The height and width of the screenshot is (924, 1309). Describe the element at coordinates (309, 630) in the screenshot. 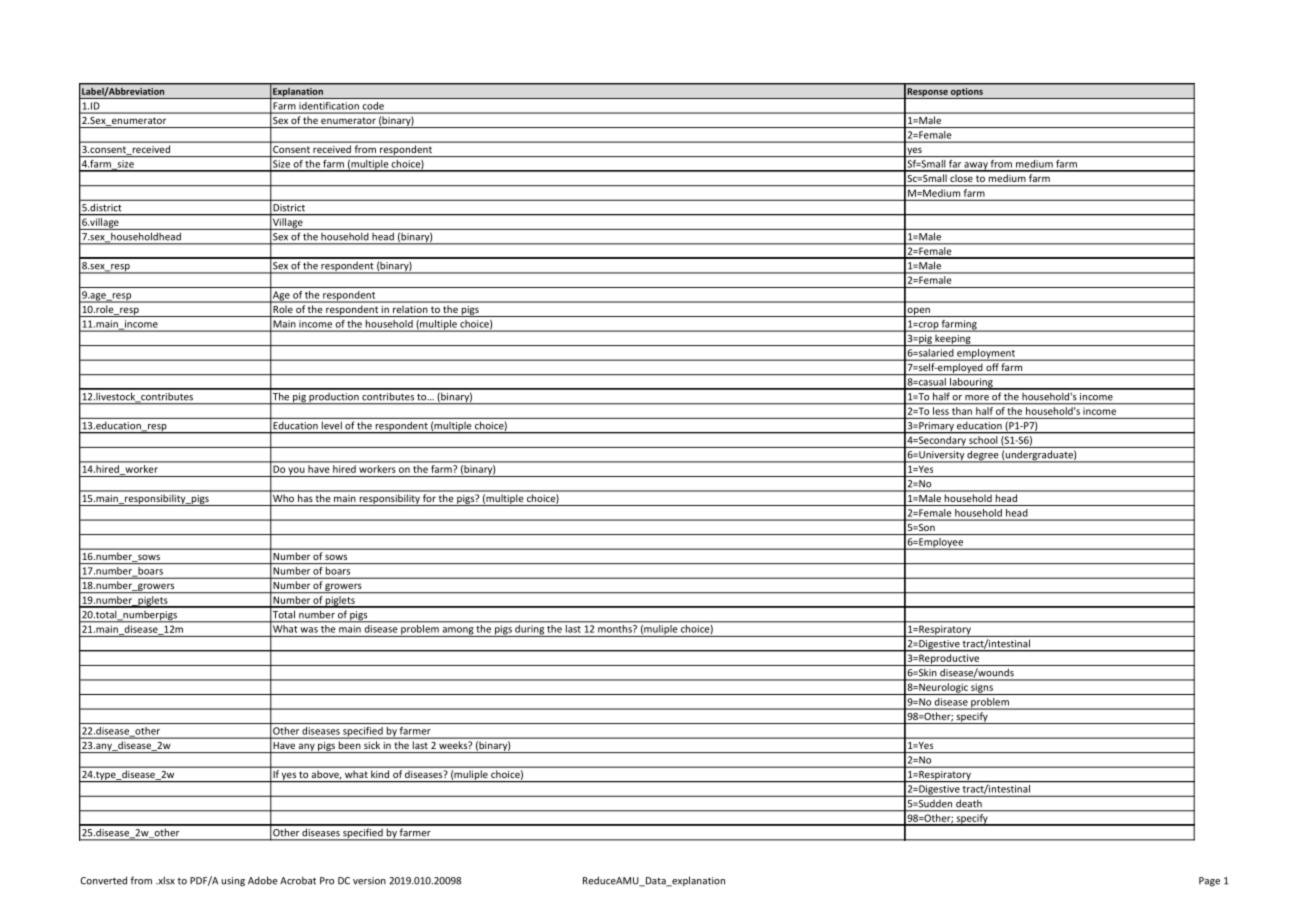

I see `was` at that location.
